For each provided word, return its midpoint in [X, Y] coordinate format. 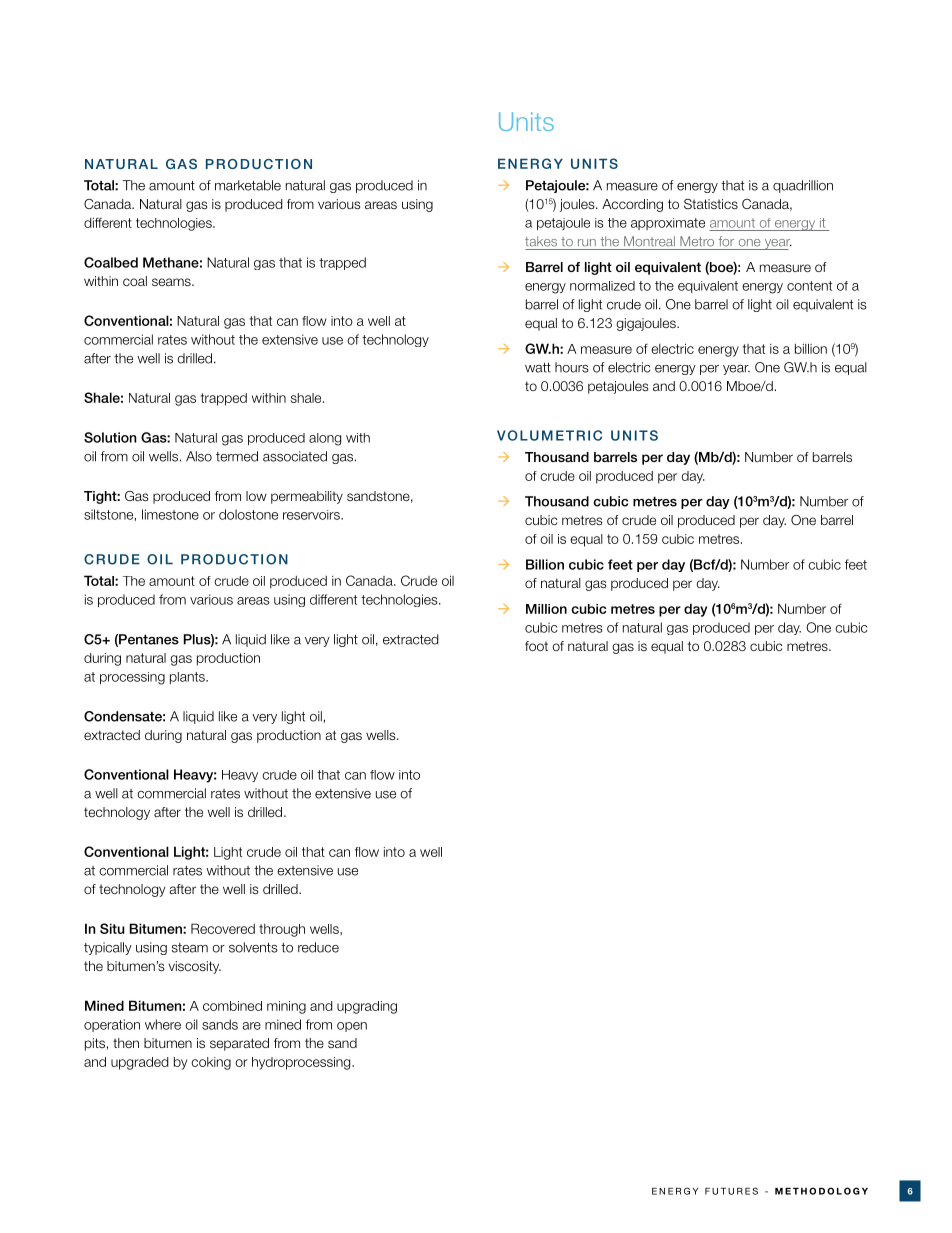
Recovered [223, 928]
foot [536, 646]
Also [199, 456]
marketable [248, 185]
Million [546, 609]
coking [211, 1063]
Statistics [711, 204]
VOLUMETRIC [549, 435]
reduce [318, 947]
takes [541, 241]
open [352, 1027]
